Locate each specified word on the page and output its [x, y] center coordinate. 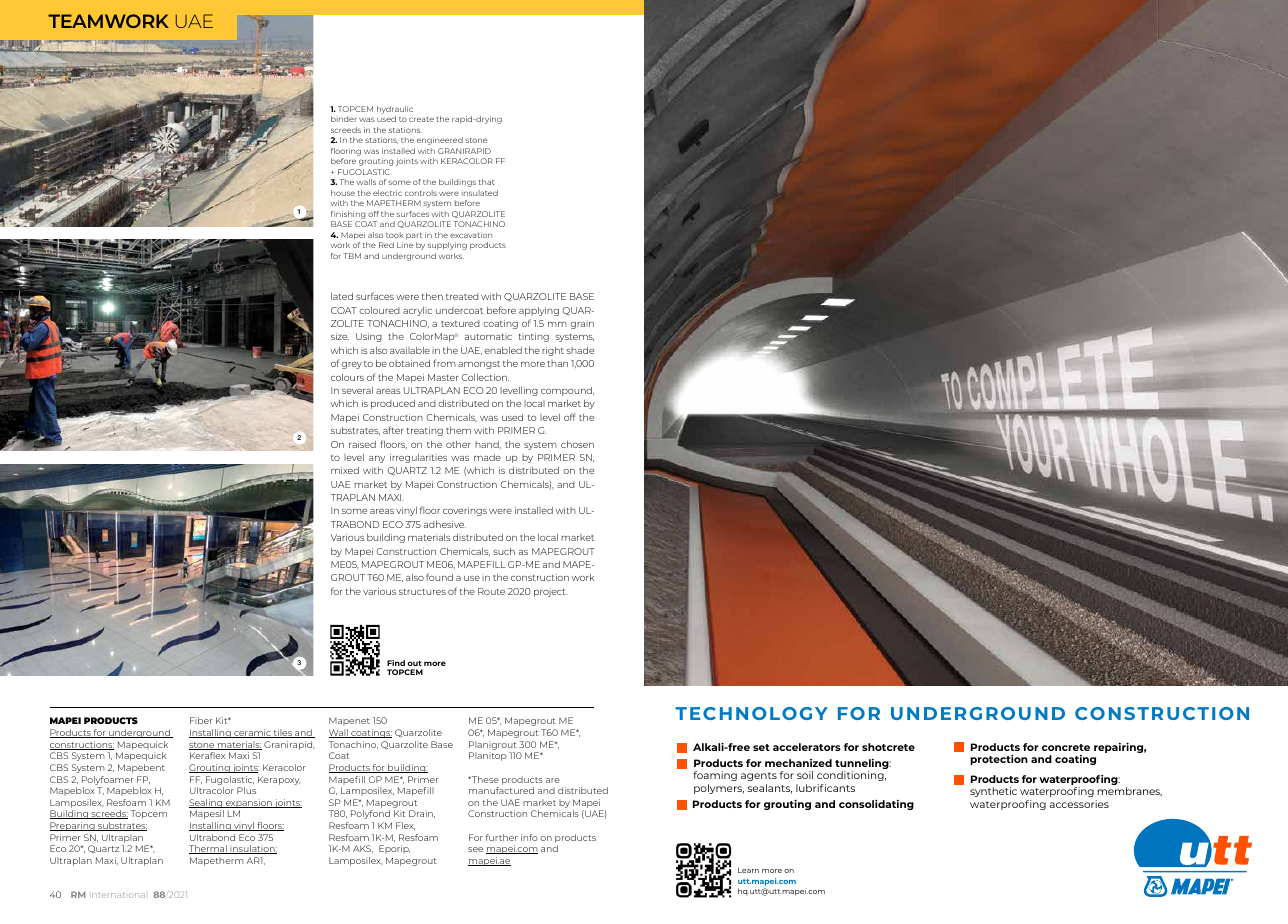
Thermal [209, 849]
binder [343, 119]
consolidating [876, 805]
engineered [440, 141]
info [529, 837]
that [487, 182]
